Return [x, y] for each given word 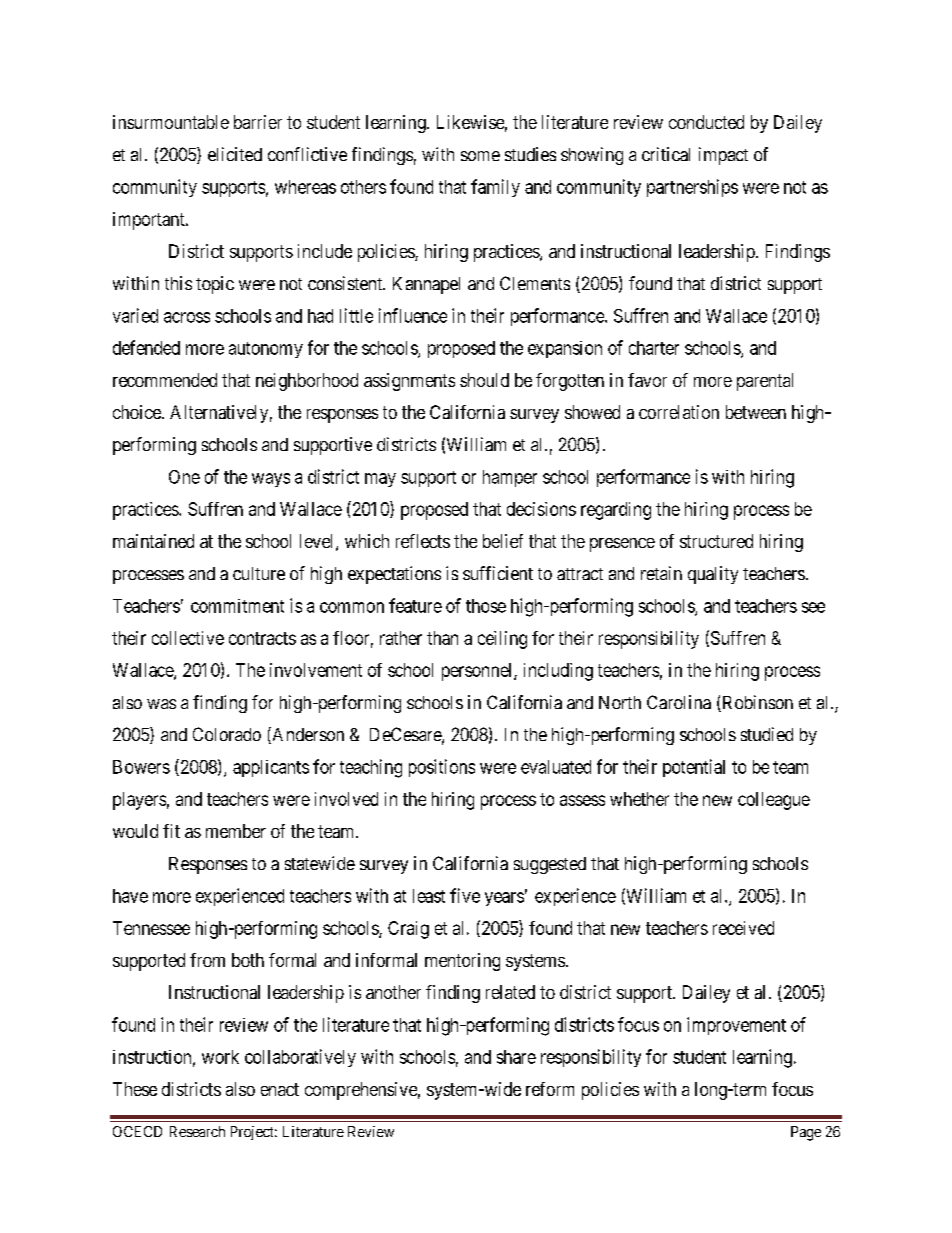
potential [694, 768]
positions [442, 768]
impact [723, 156]
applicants [271, 768]
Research [197, 1131]
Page [806, 1133]
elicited [235, 154]
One [184, 477]
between [756, 412]
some [480, 156]
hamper [510, 478]
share [516, 1057]
